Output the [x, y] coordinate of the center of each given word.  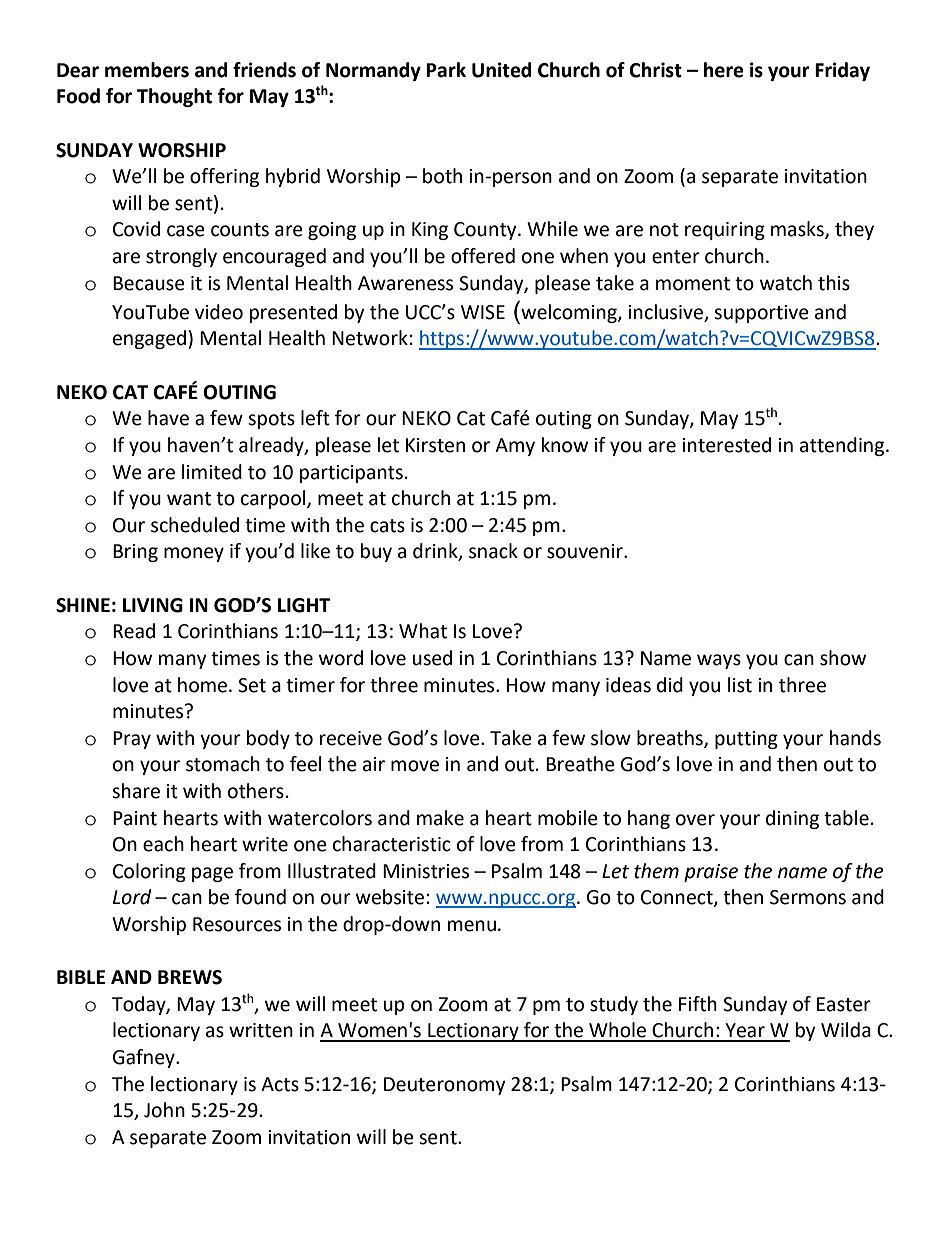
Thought [174, 97]
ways [719, 661]
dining [792, 819]
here [724, 70]
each [163, 844]
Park [446, 70]
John [164, 1110]
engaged [149, 339]
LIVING [153, 605]
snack [493, 551]
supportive [761, 314]
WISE [483, 312]
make [440, 818]
